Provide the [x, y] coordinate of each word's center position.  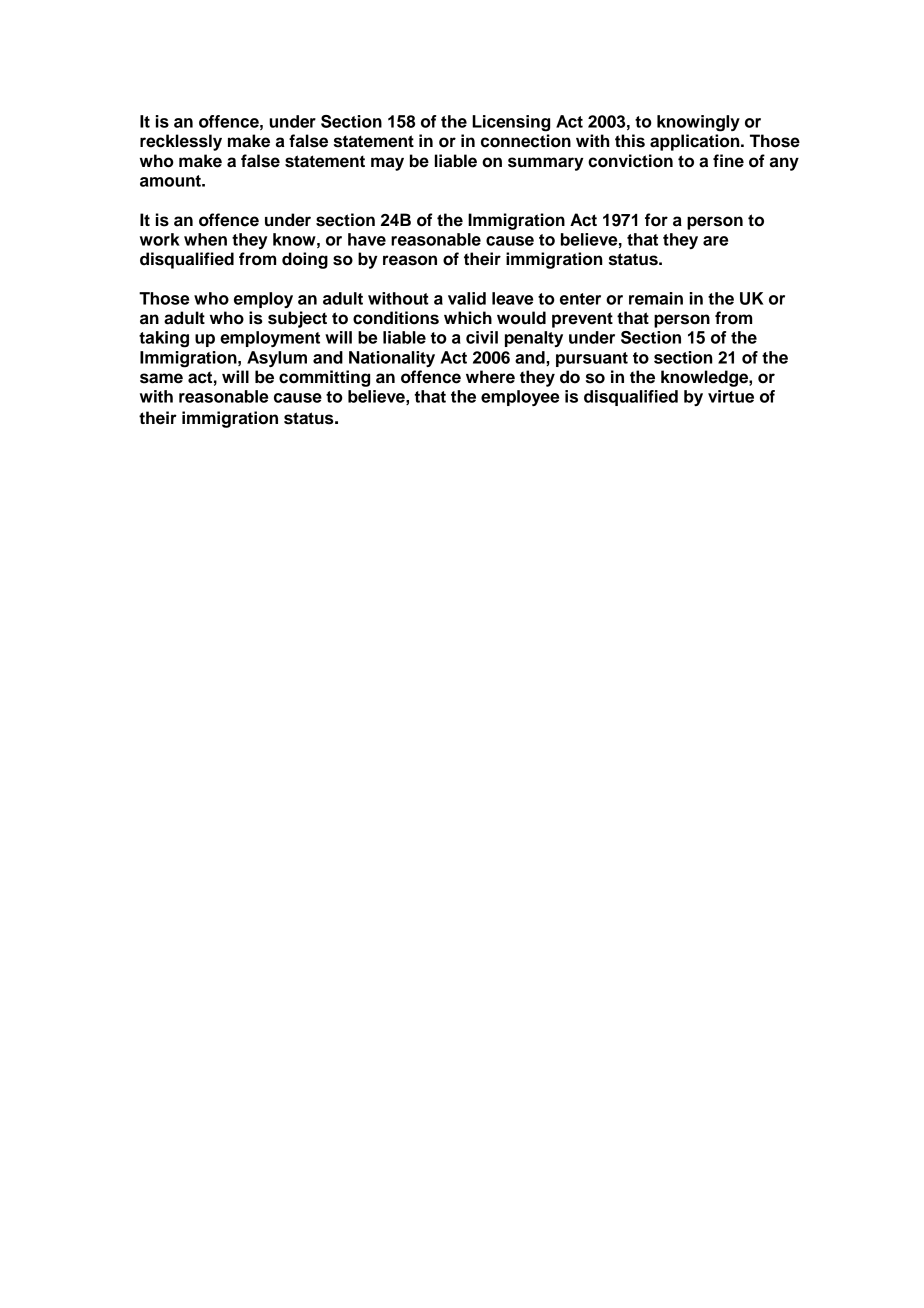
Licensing [511, 123]
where [490, 377]
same [161, 378]
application [696, 142]
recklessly [181, 142]
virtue [731, 396]
